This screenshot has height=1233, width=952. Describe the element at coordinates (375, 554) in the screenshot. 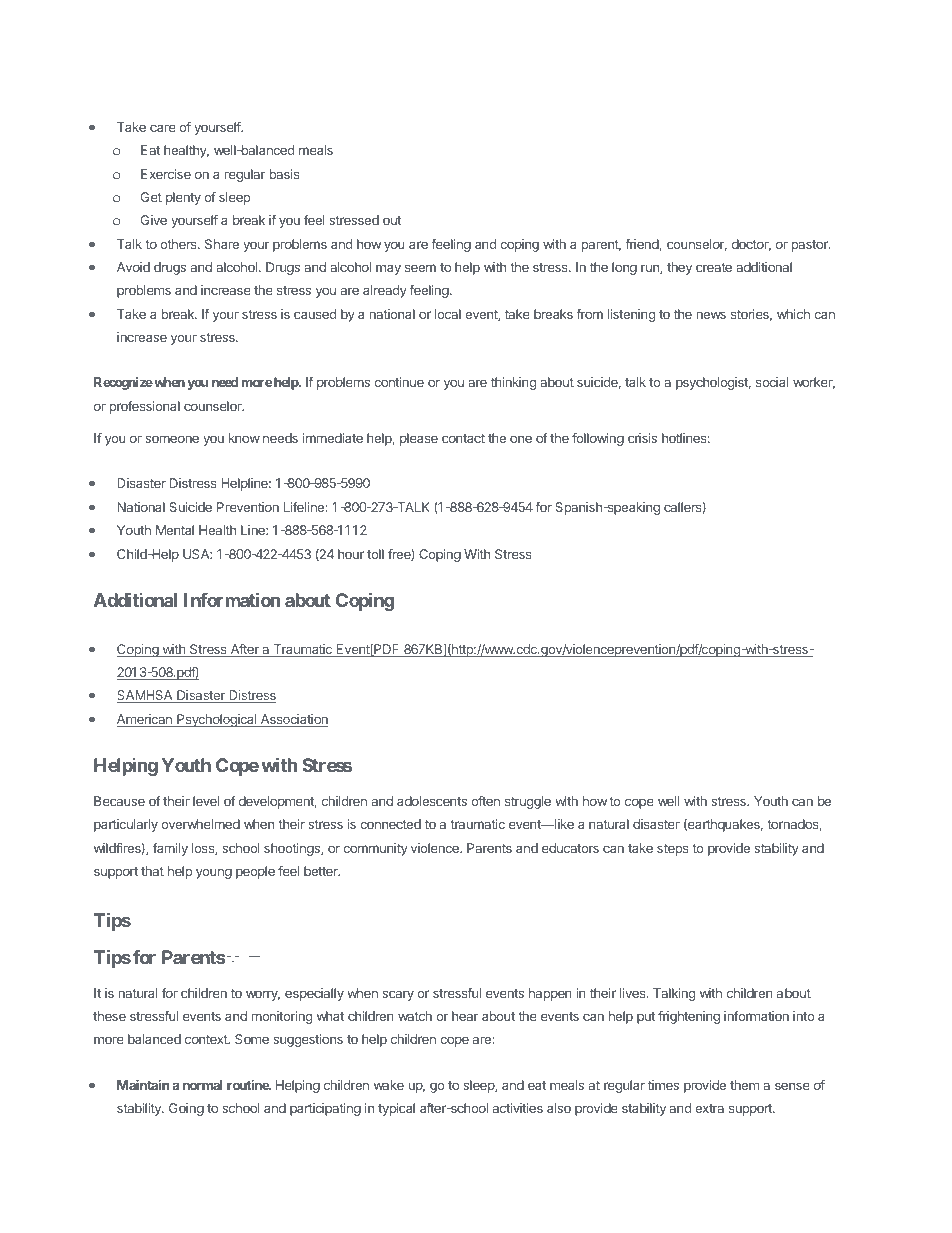

I see `toll` at that location.
